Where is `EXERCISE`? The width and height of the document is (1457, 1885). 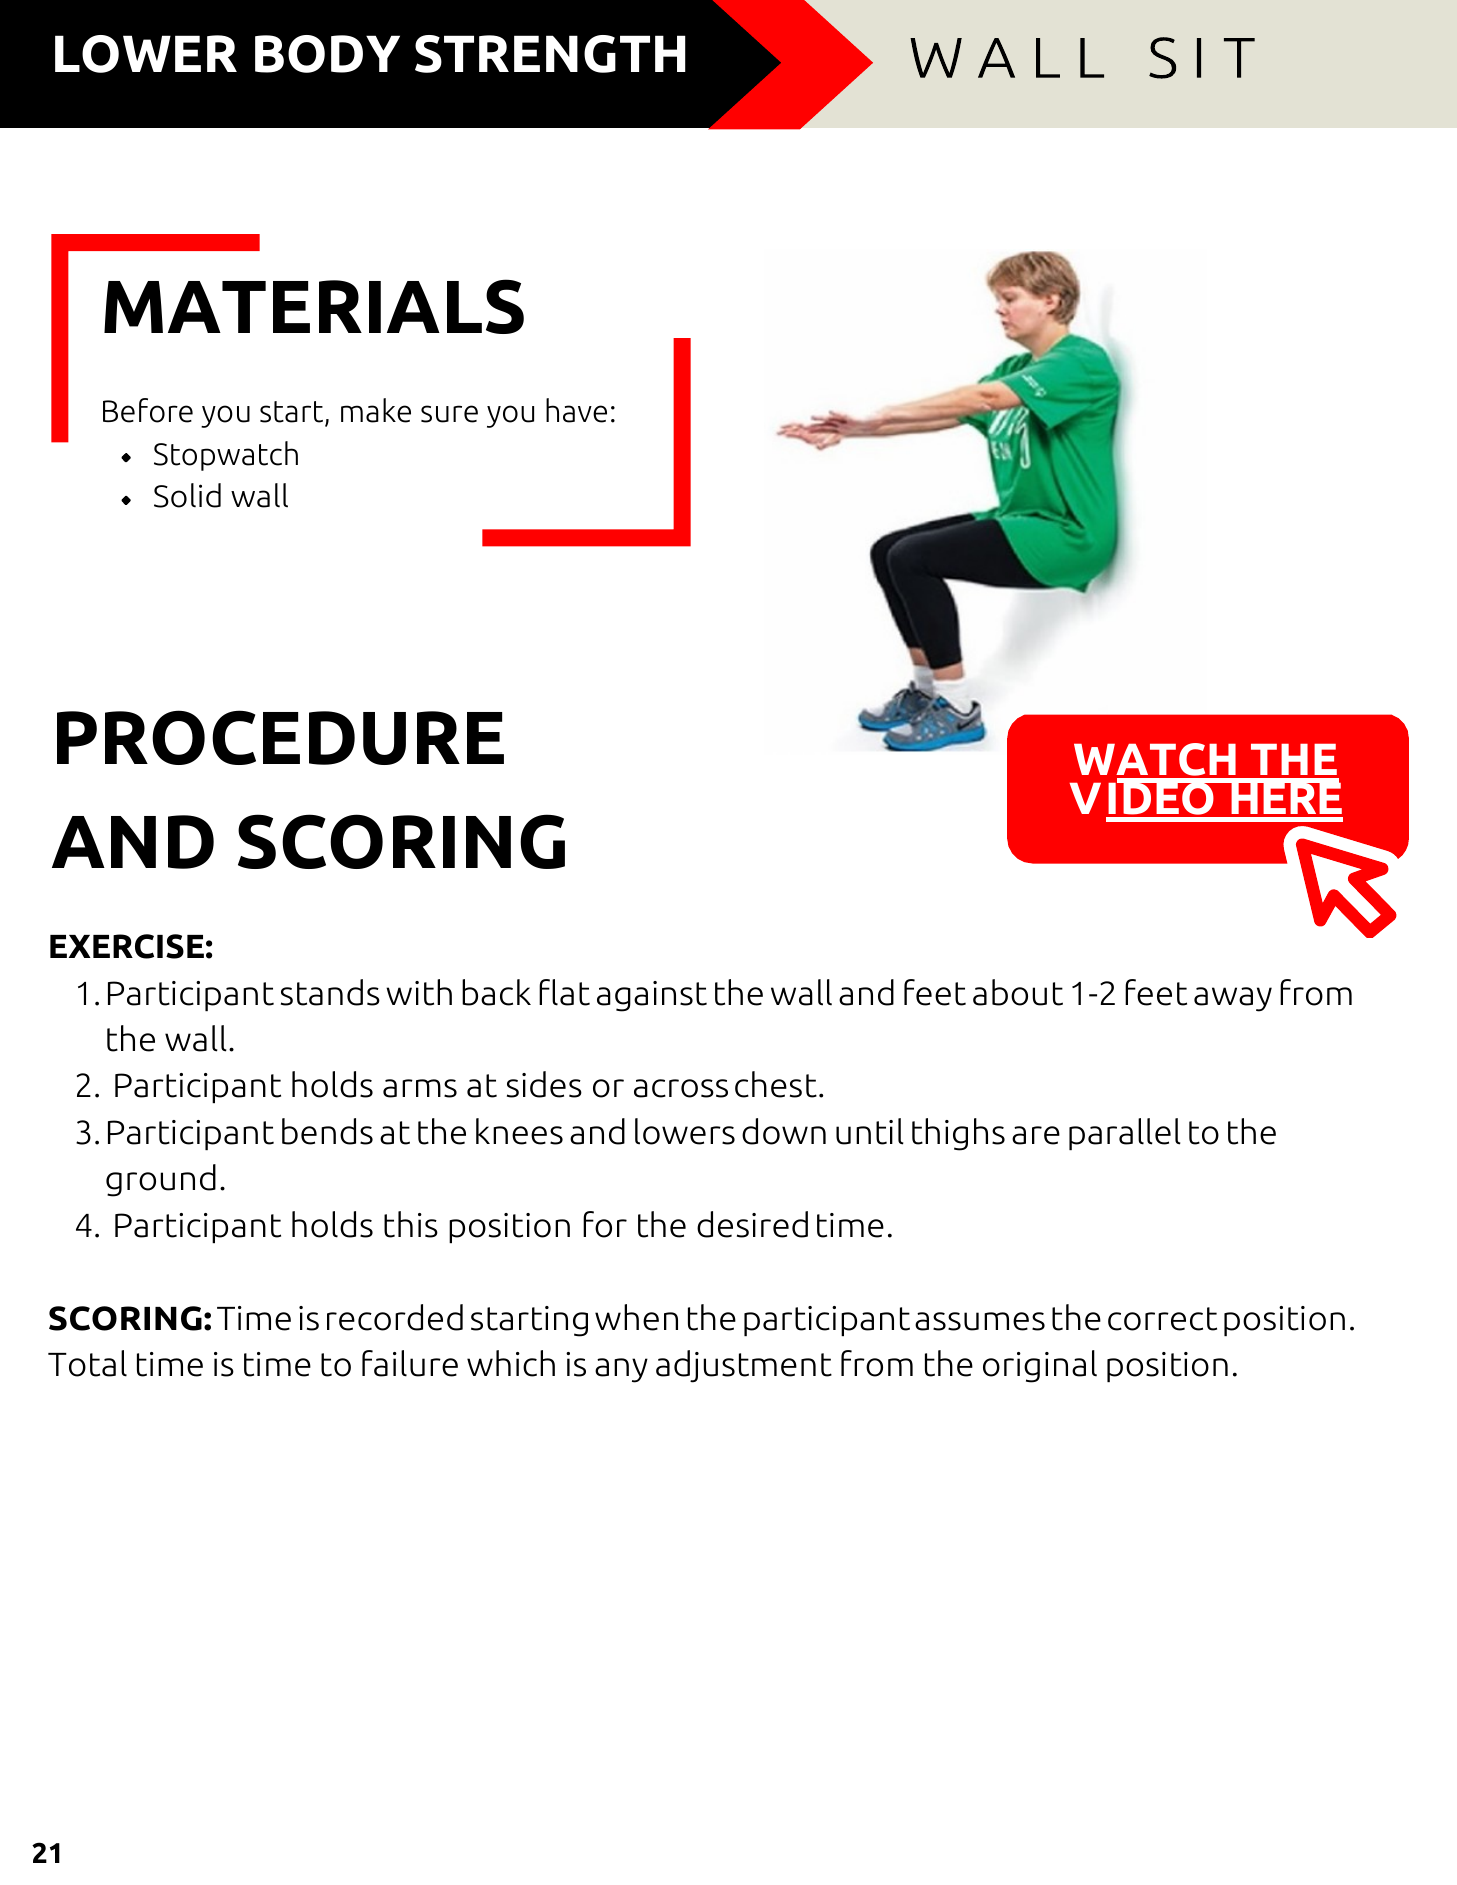
EXERCISE is located at coordinates (127, 946).
